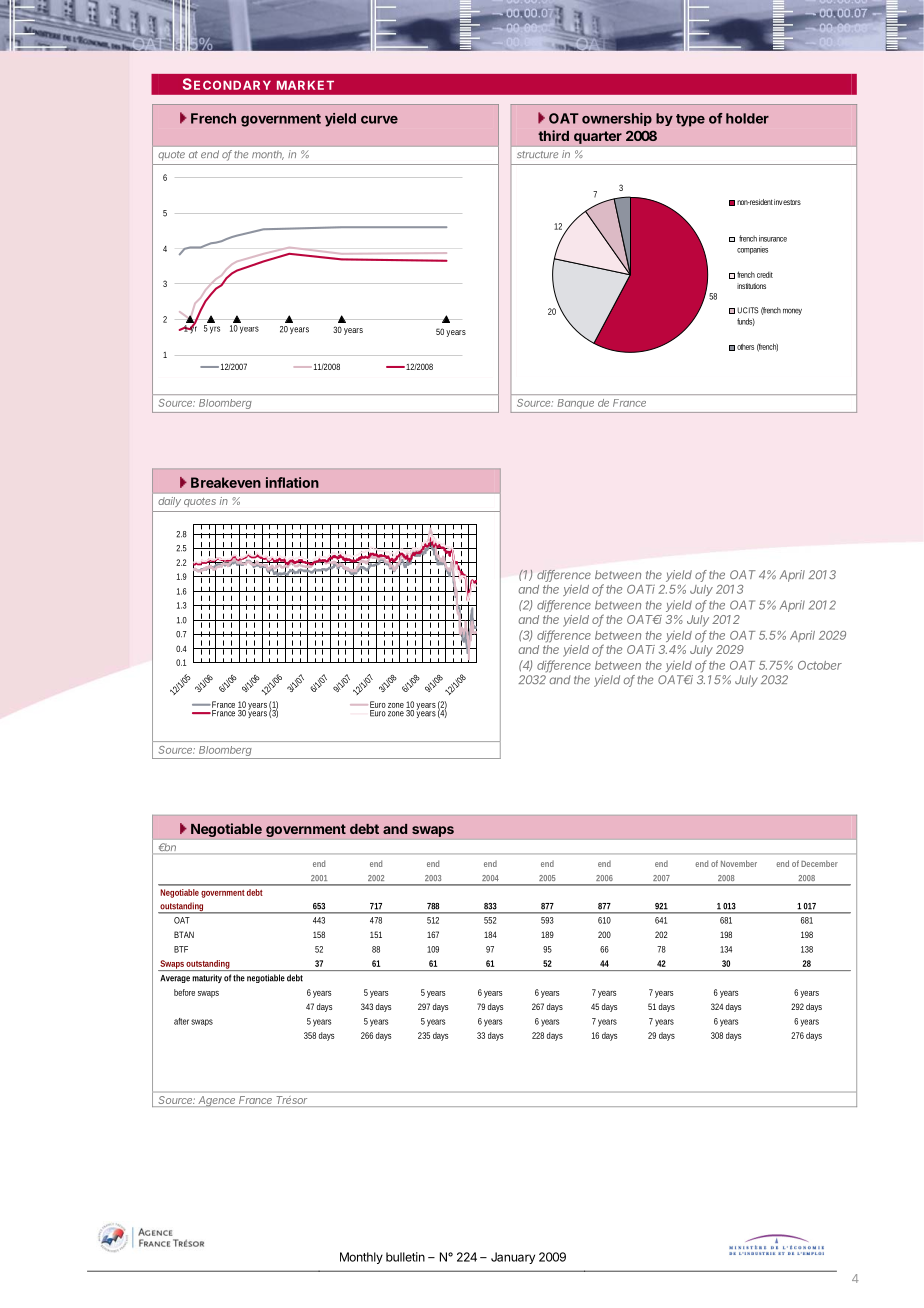 This screenshot has width=924, height=1308. What do you see at coordinates (215, 330) in the screenshot?
I see `yrs` at bounding box center [215, 330].
